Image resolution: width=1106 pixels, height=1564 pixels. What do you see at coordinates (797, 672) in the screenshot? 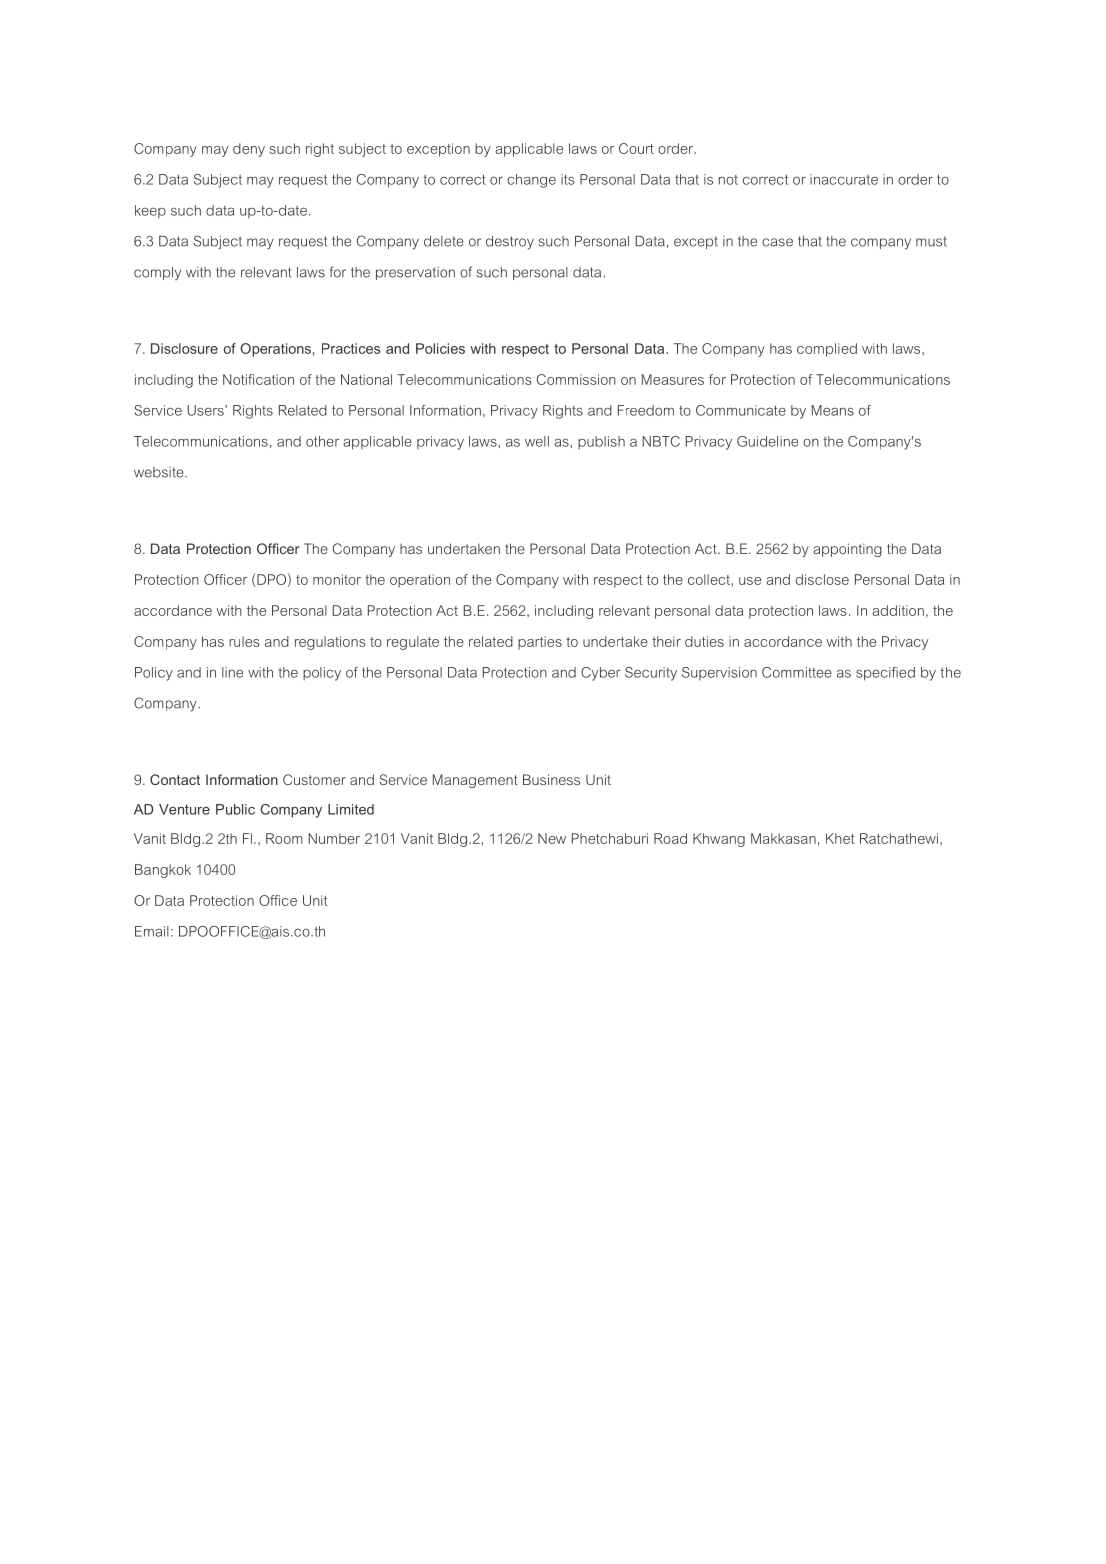
I see `Committee` at bounding box center [797, 672].
